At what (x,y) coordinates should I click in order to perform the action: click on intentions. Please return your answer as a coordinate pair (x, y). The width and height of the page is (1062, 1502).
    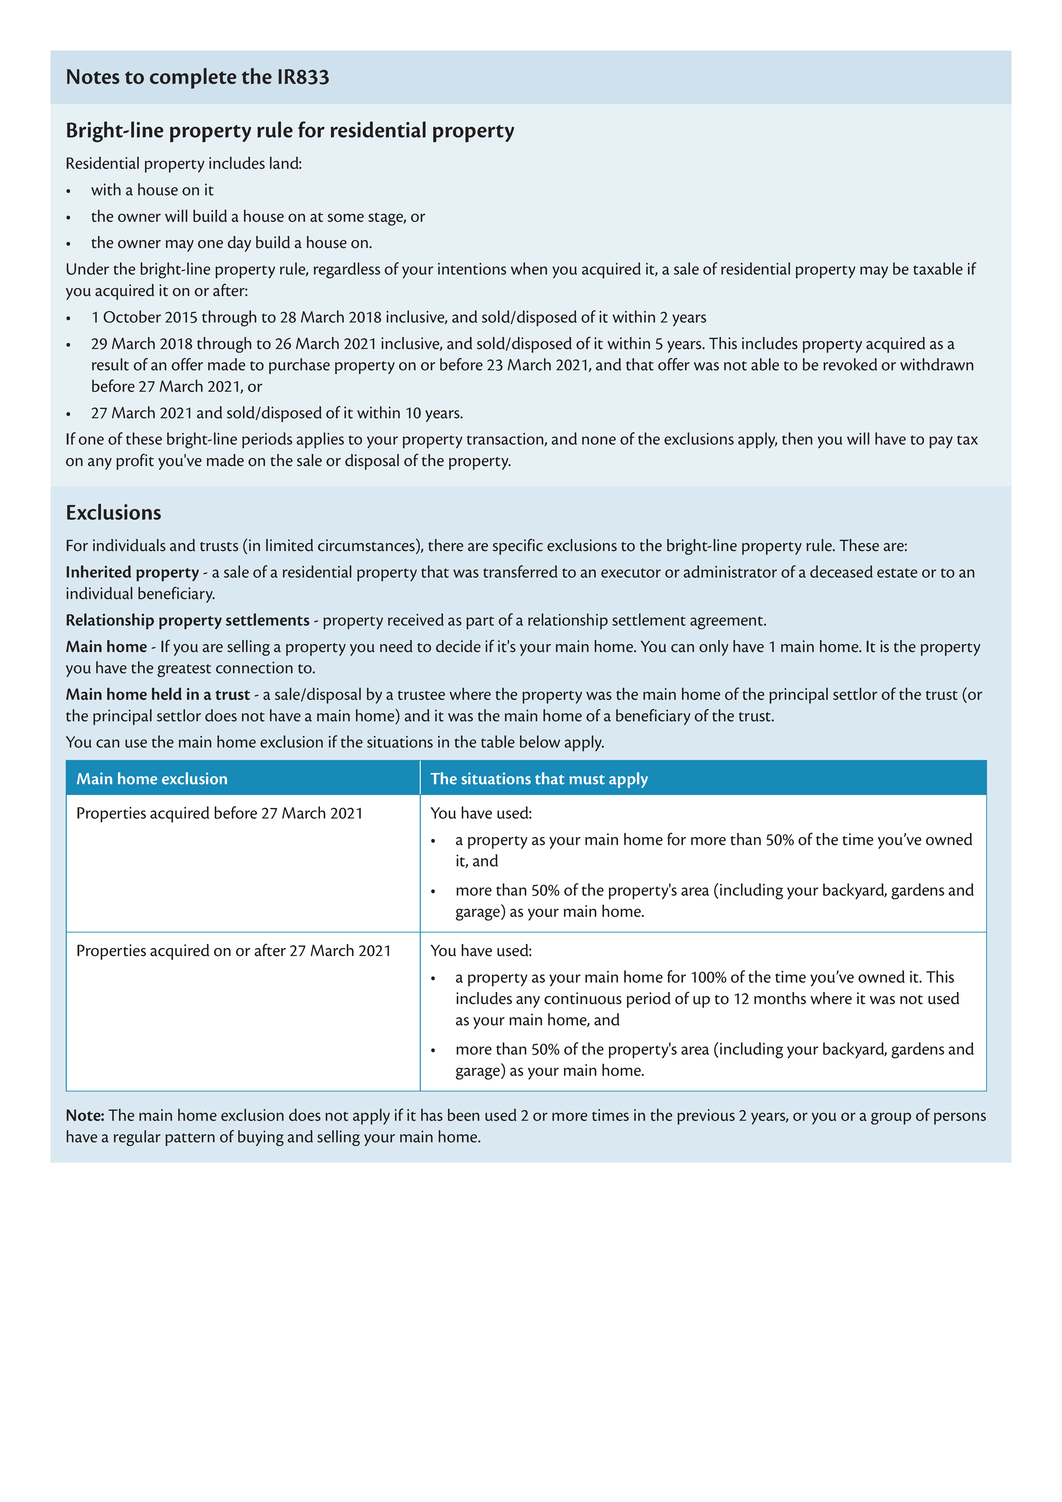
    Looking at the image, I should click on (472, 269).
